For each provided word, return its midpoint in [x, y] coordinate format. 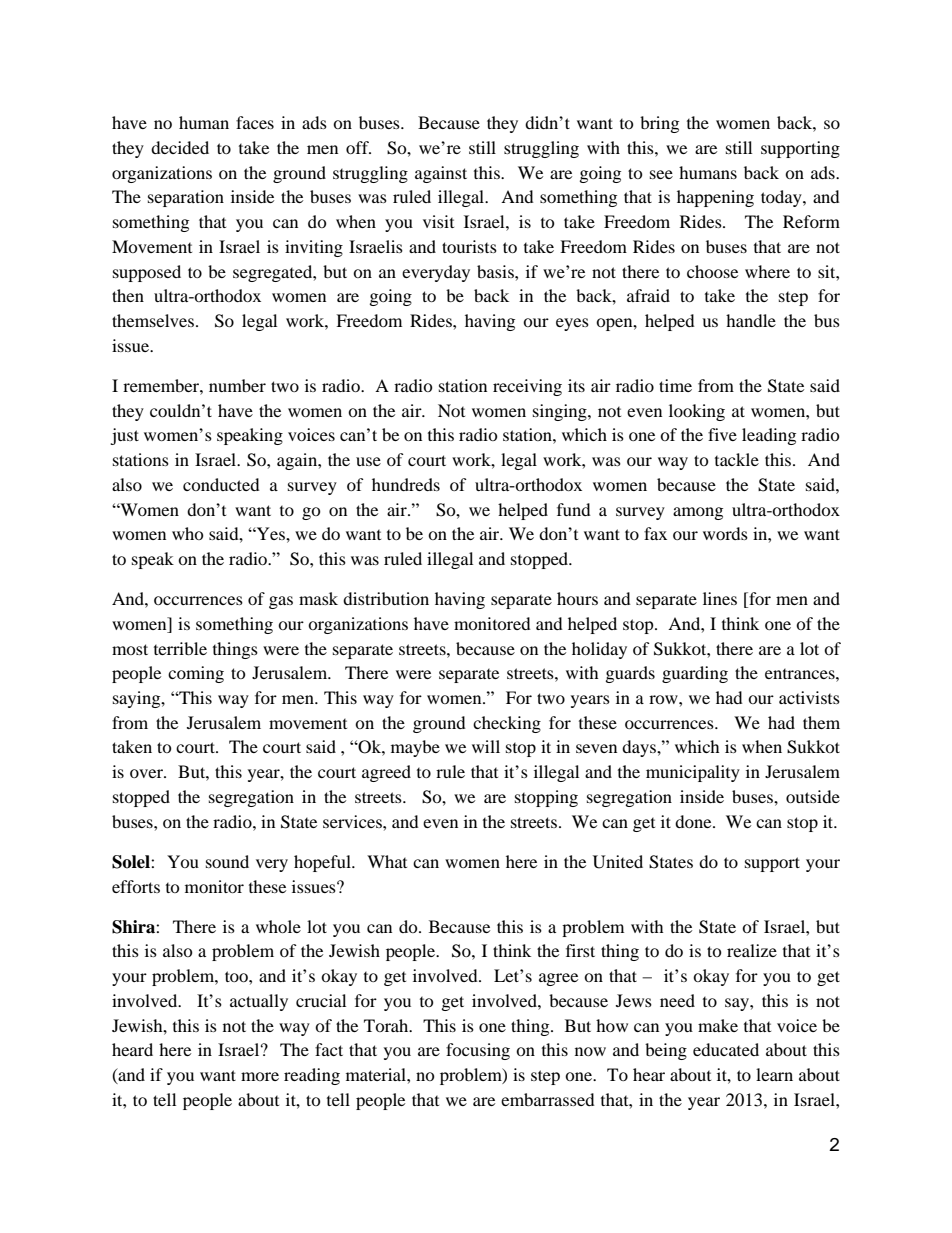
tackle [737, 459]
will [486, 746]
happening [715, 198]
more [260, 1076]
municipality [693, 773]
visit [438, 221]
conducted [221, 484]
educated [726, 1049]
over [147, 773]
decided [180, 147]
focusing [478, 1051]
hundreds [406, 484]
